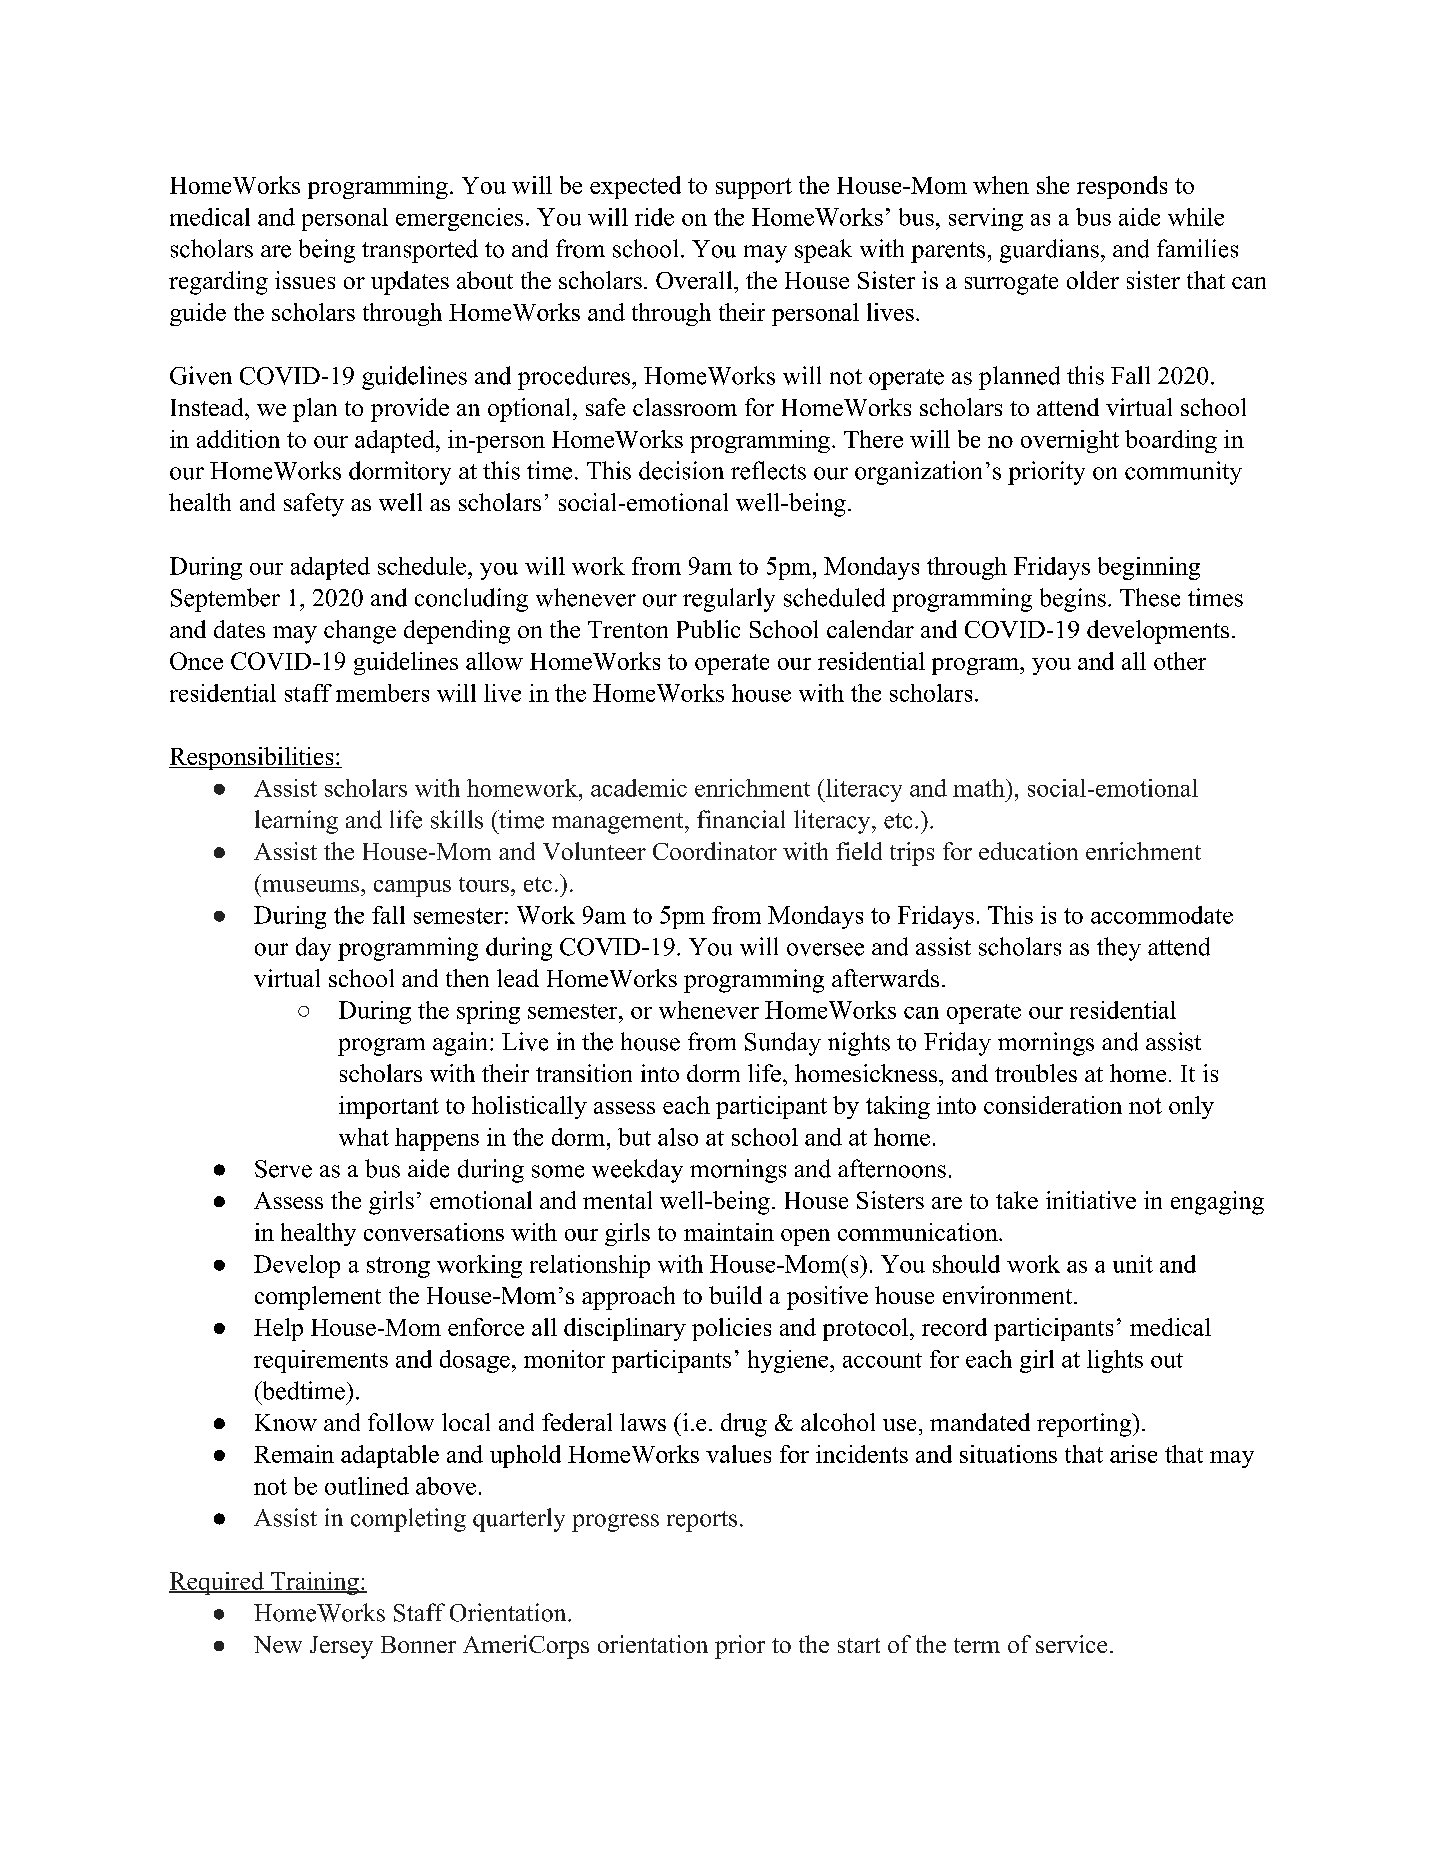 Image resolution: width=1438 pixels, height=1861 pixels. Describe the element at coordinates (715, 851) in the image. I see `Coordinator` at that location.
